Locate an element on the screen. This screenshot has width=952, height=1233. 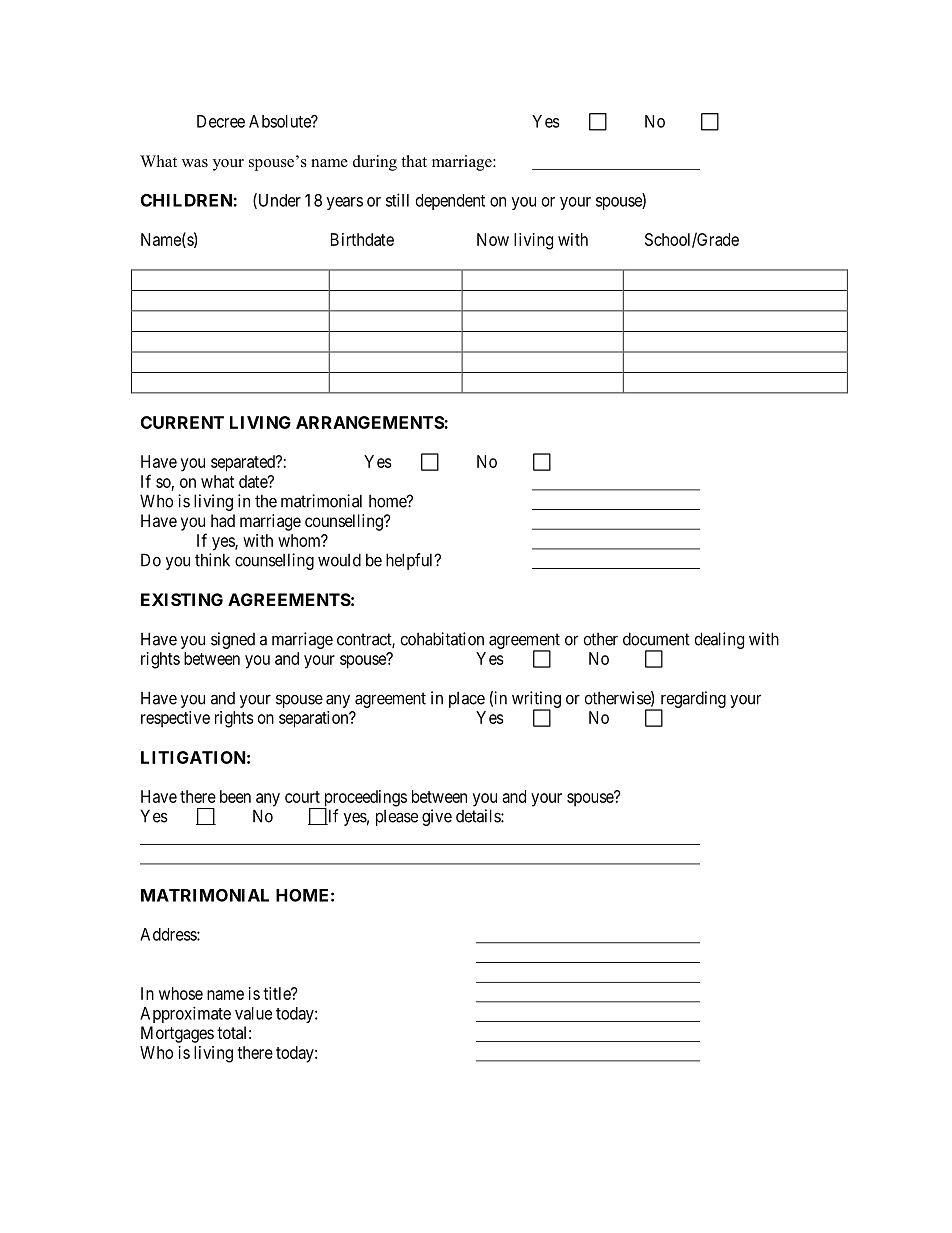
place is located at coordinates (467, 700).
